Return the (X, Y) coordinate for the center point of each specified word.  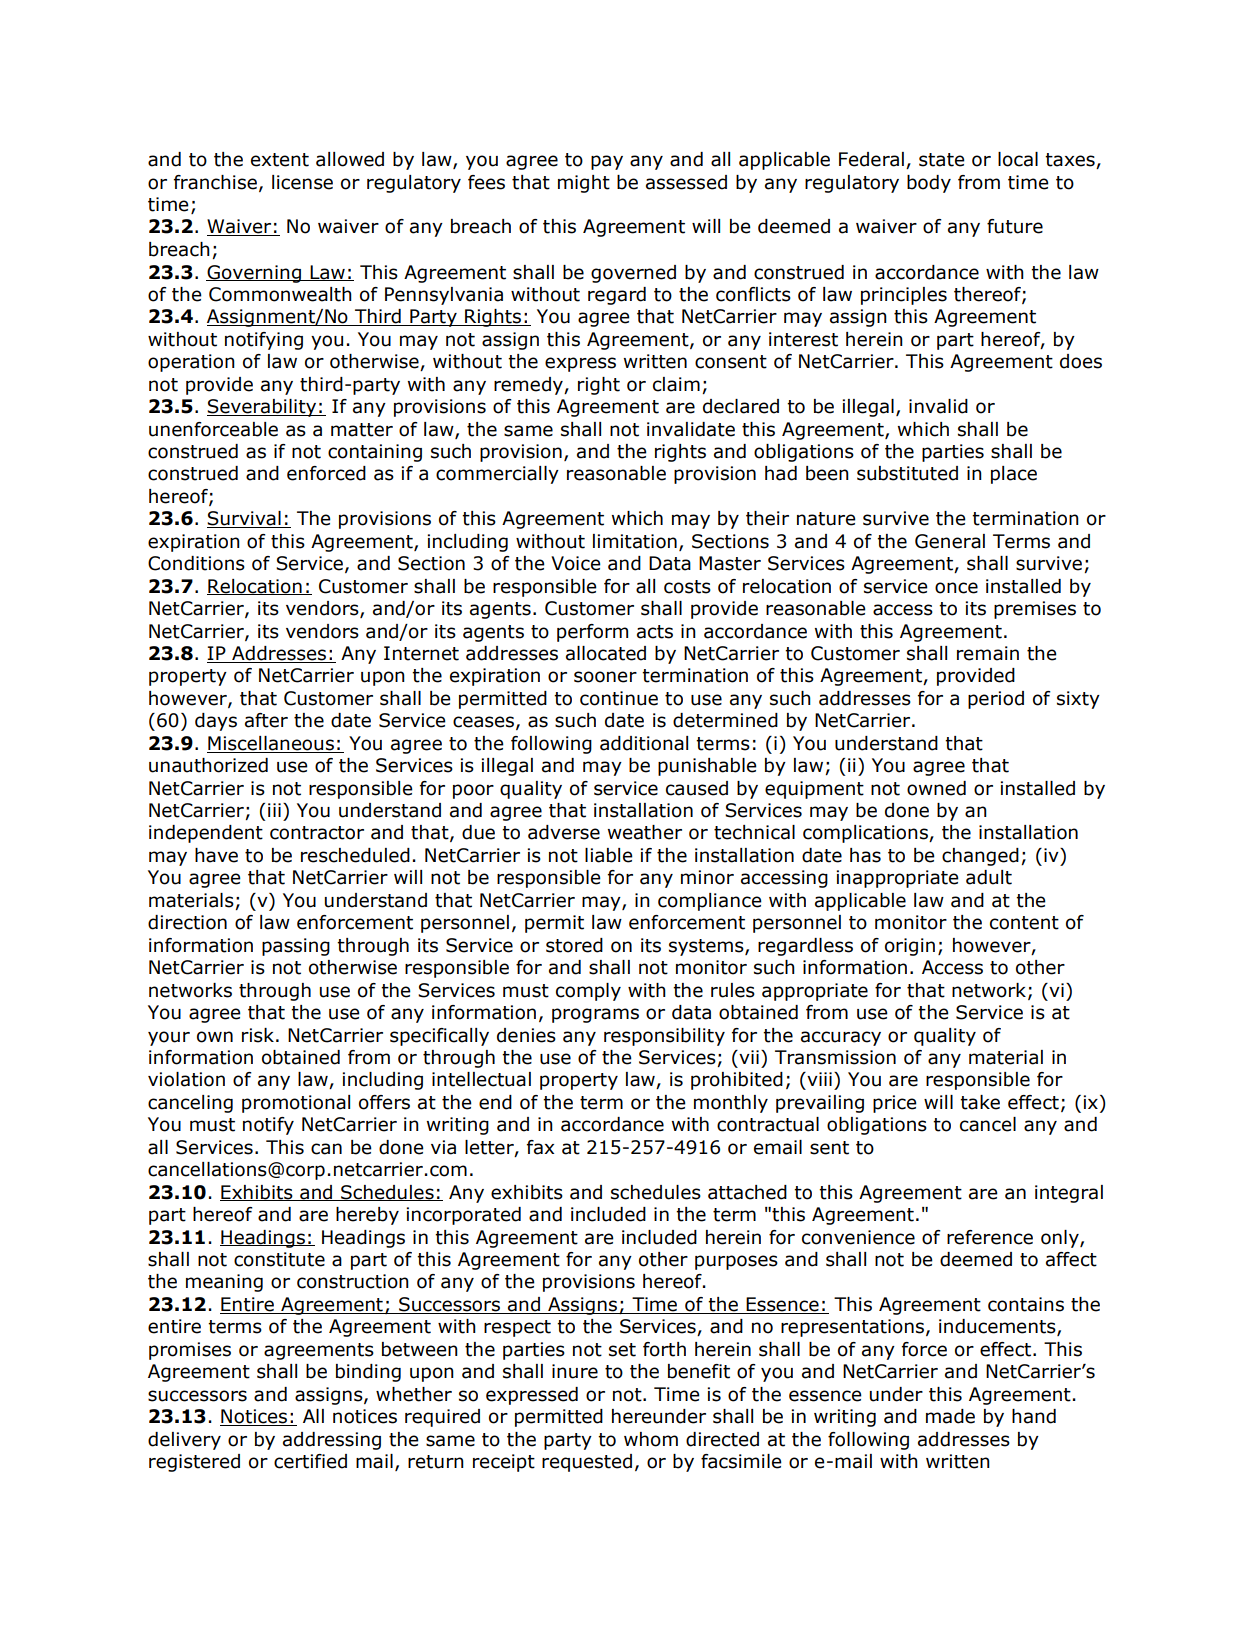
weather (645, 832)
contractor (317, 833)
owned (936, 788)
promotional (296, 1104)
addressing (332, 1441)
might (584, 184)
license (302, 182)
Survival (245, 519)
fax (540, 1147)
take (980, 1102)
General (950, 541)
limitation (635, 541)
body (929, 184)
